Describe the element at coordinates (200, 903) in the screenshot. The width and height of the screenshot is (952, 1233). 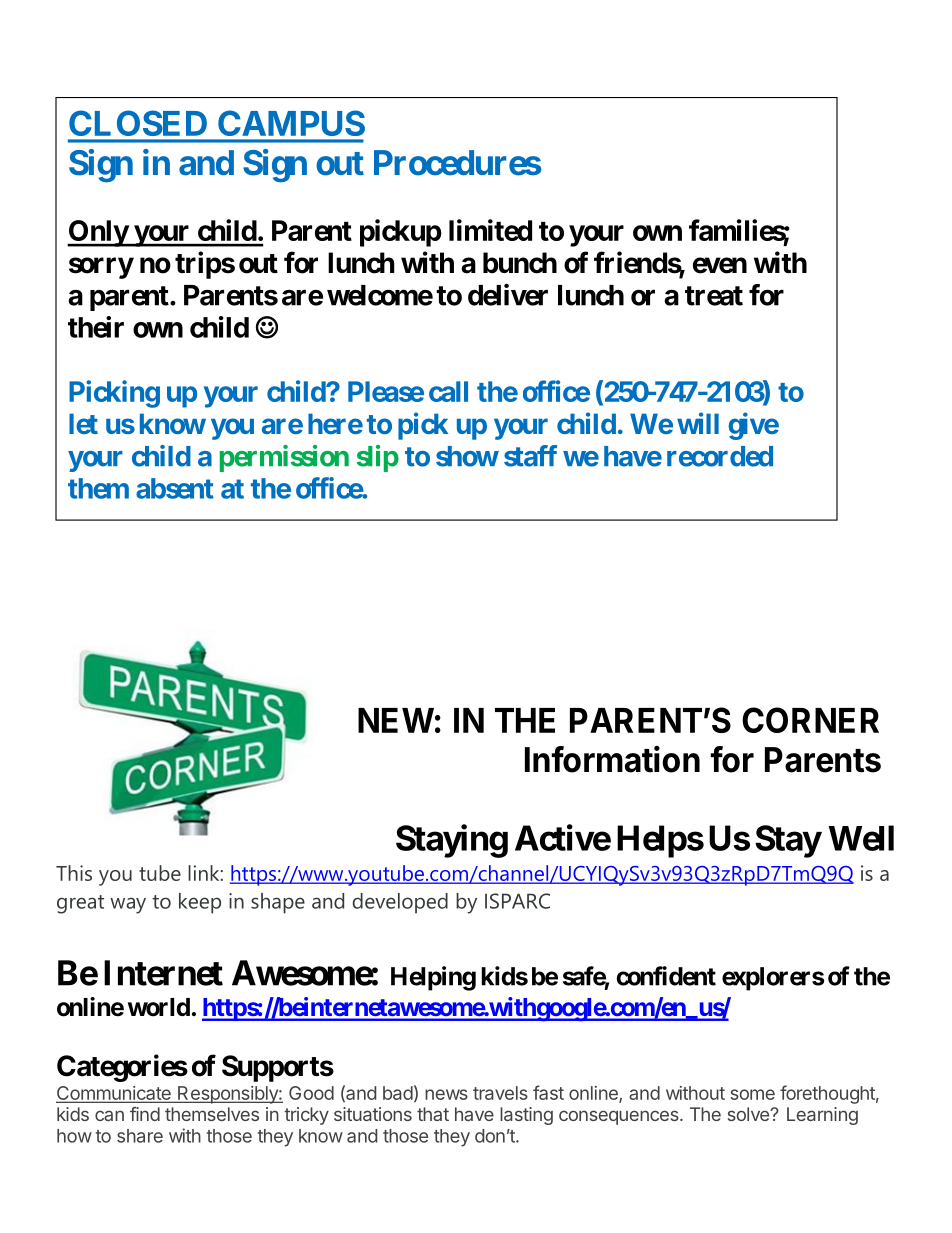
I see `keep` at that location.
